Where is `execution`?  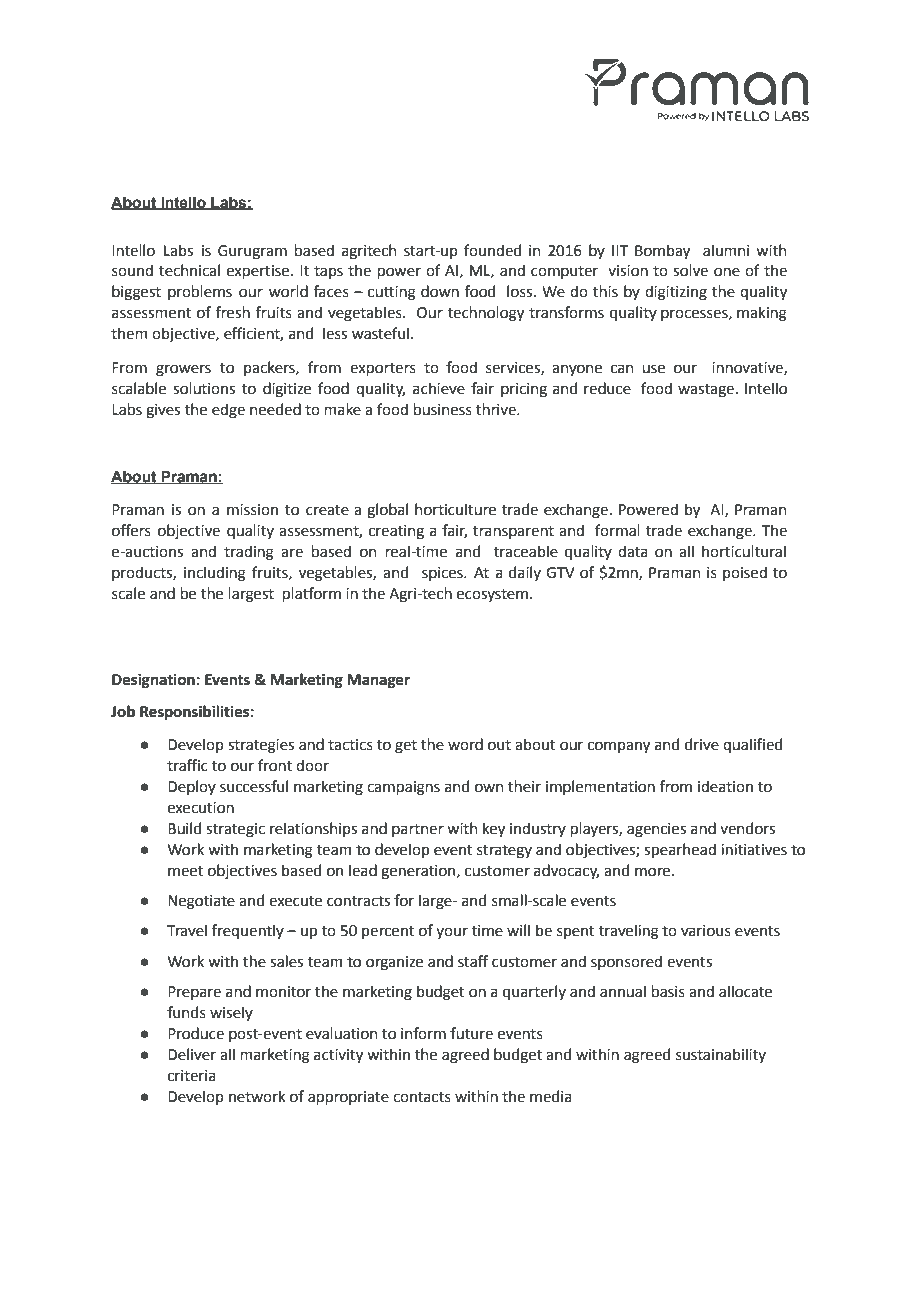
execution is located at coordinates (201, 808).
